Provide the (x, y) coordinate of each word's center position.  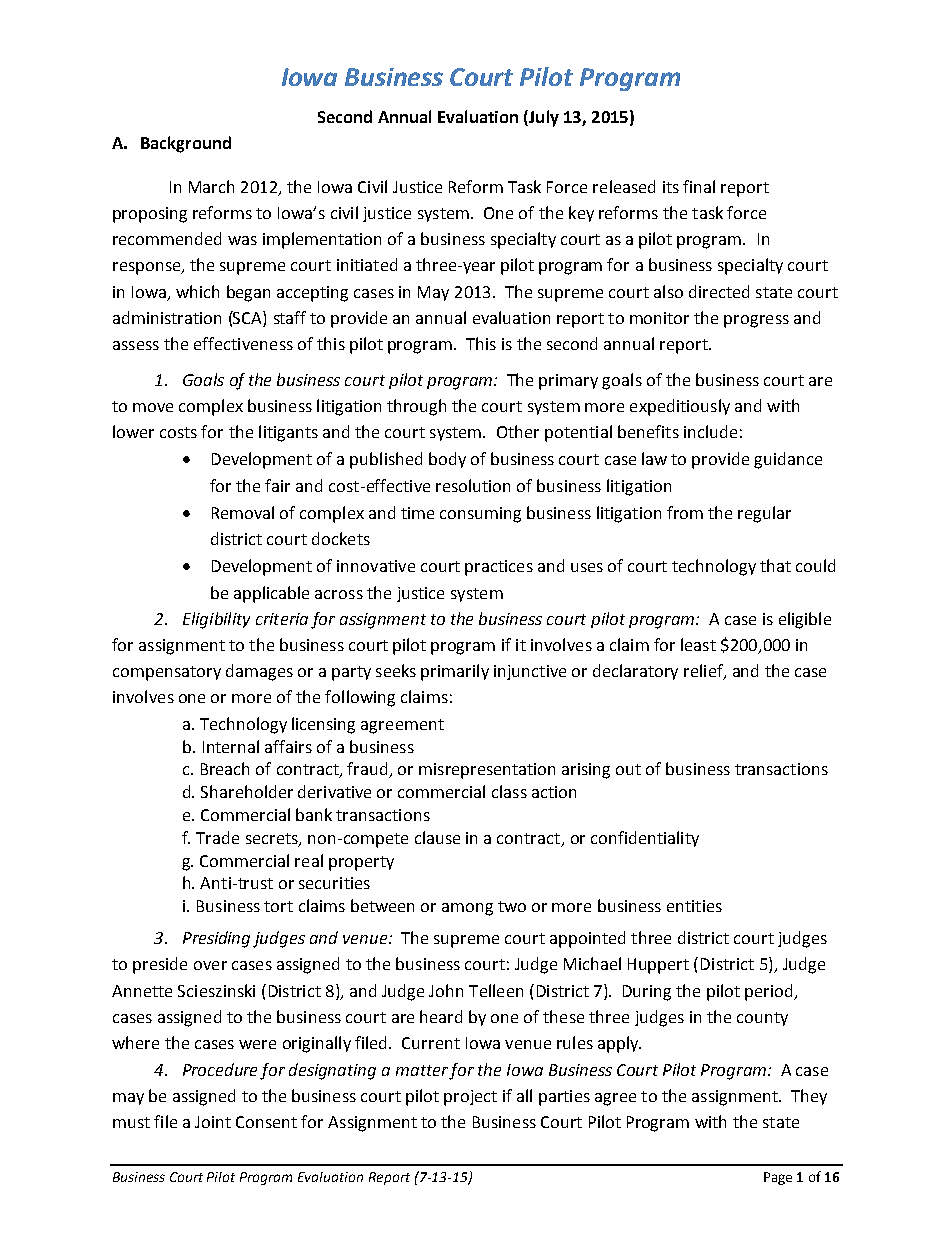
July (543, 118)
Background (186, 144)
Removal (243, 512)
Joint (213, 1122)
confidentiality (645, 839)
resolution (473, 485)
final (699, 186)
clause (437, 837)
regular (764, 514)
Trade (217, 837)
